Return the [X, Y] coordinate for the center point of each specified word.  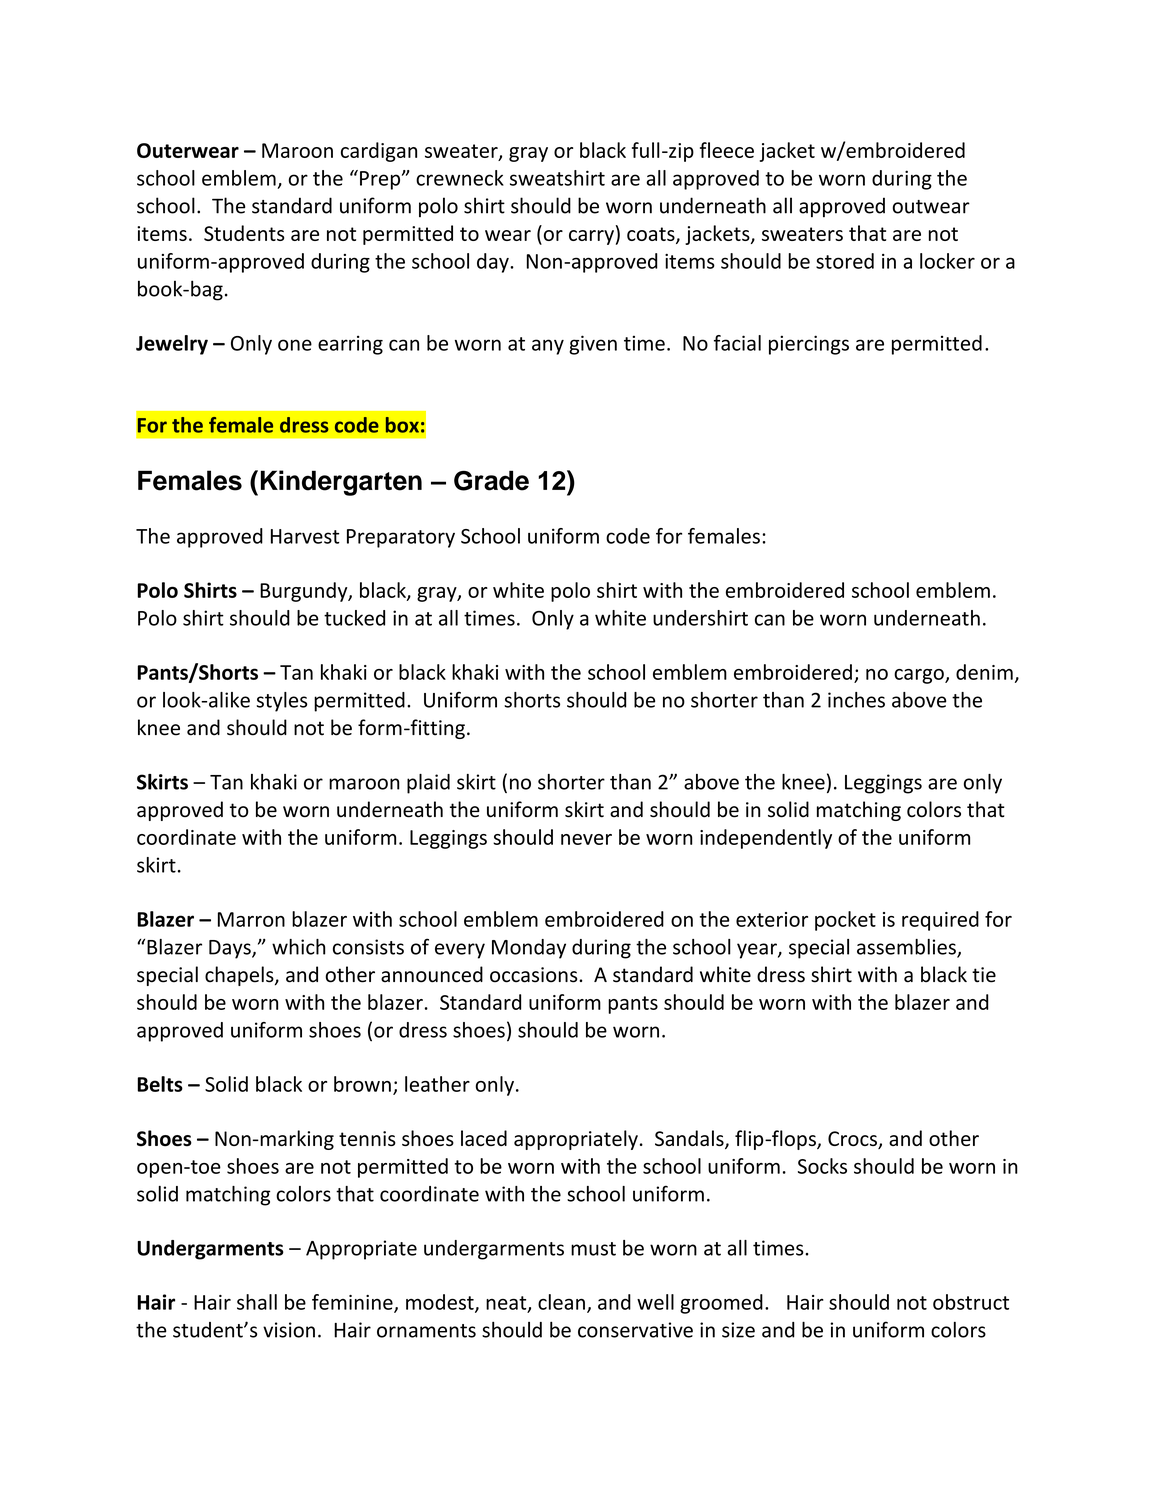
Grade [491, 480]
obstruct [971, 1302]
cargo [920, 676]
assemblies [907, 948]
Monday [529, 949]
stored [845, 261]
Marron [251, 919]
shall [257, 1302]
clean [561, 1302]
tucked [354, 618]
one [295, 345]
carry [591, 237]
